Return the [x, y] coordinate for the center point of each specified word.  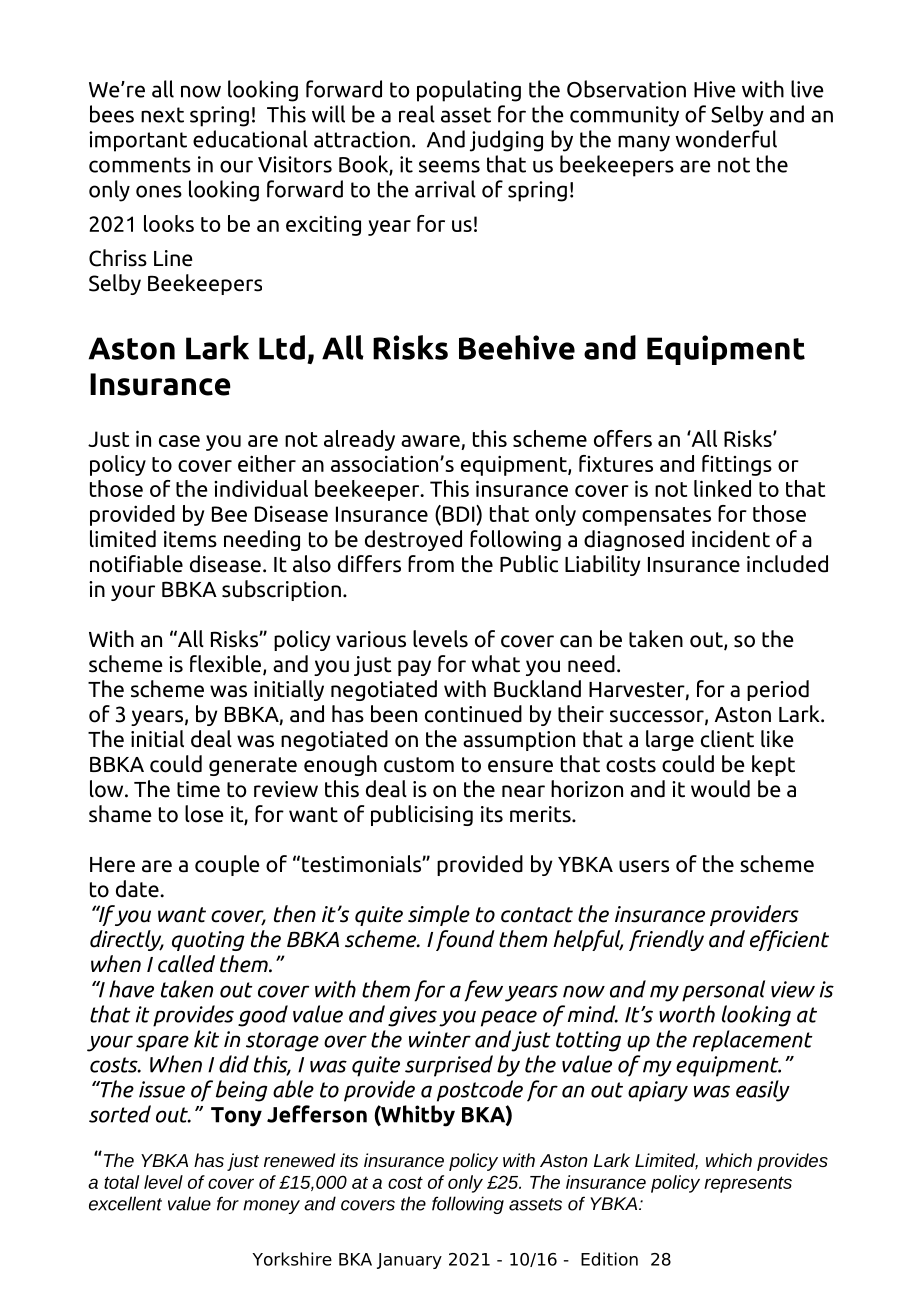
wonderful [726, 139]
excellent [125, 1203]
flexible [227, 665]
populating [469, 91]
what [496, 664]
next [162, 115]
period [778, 690]
